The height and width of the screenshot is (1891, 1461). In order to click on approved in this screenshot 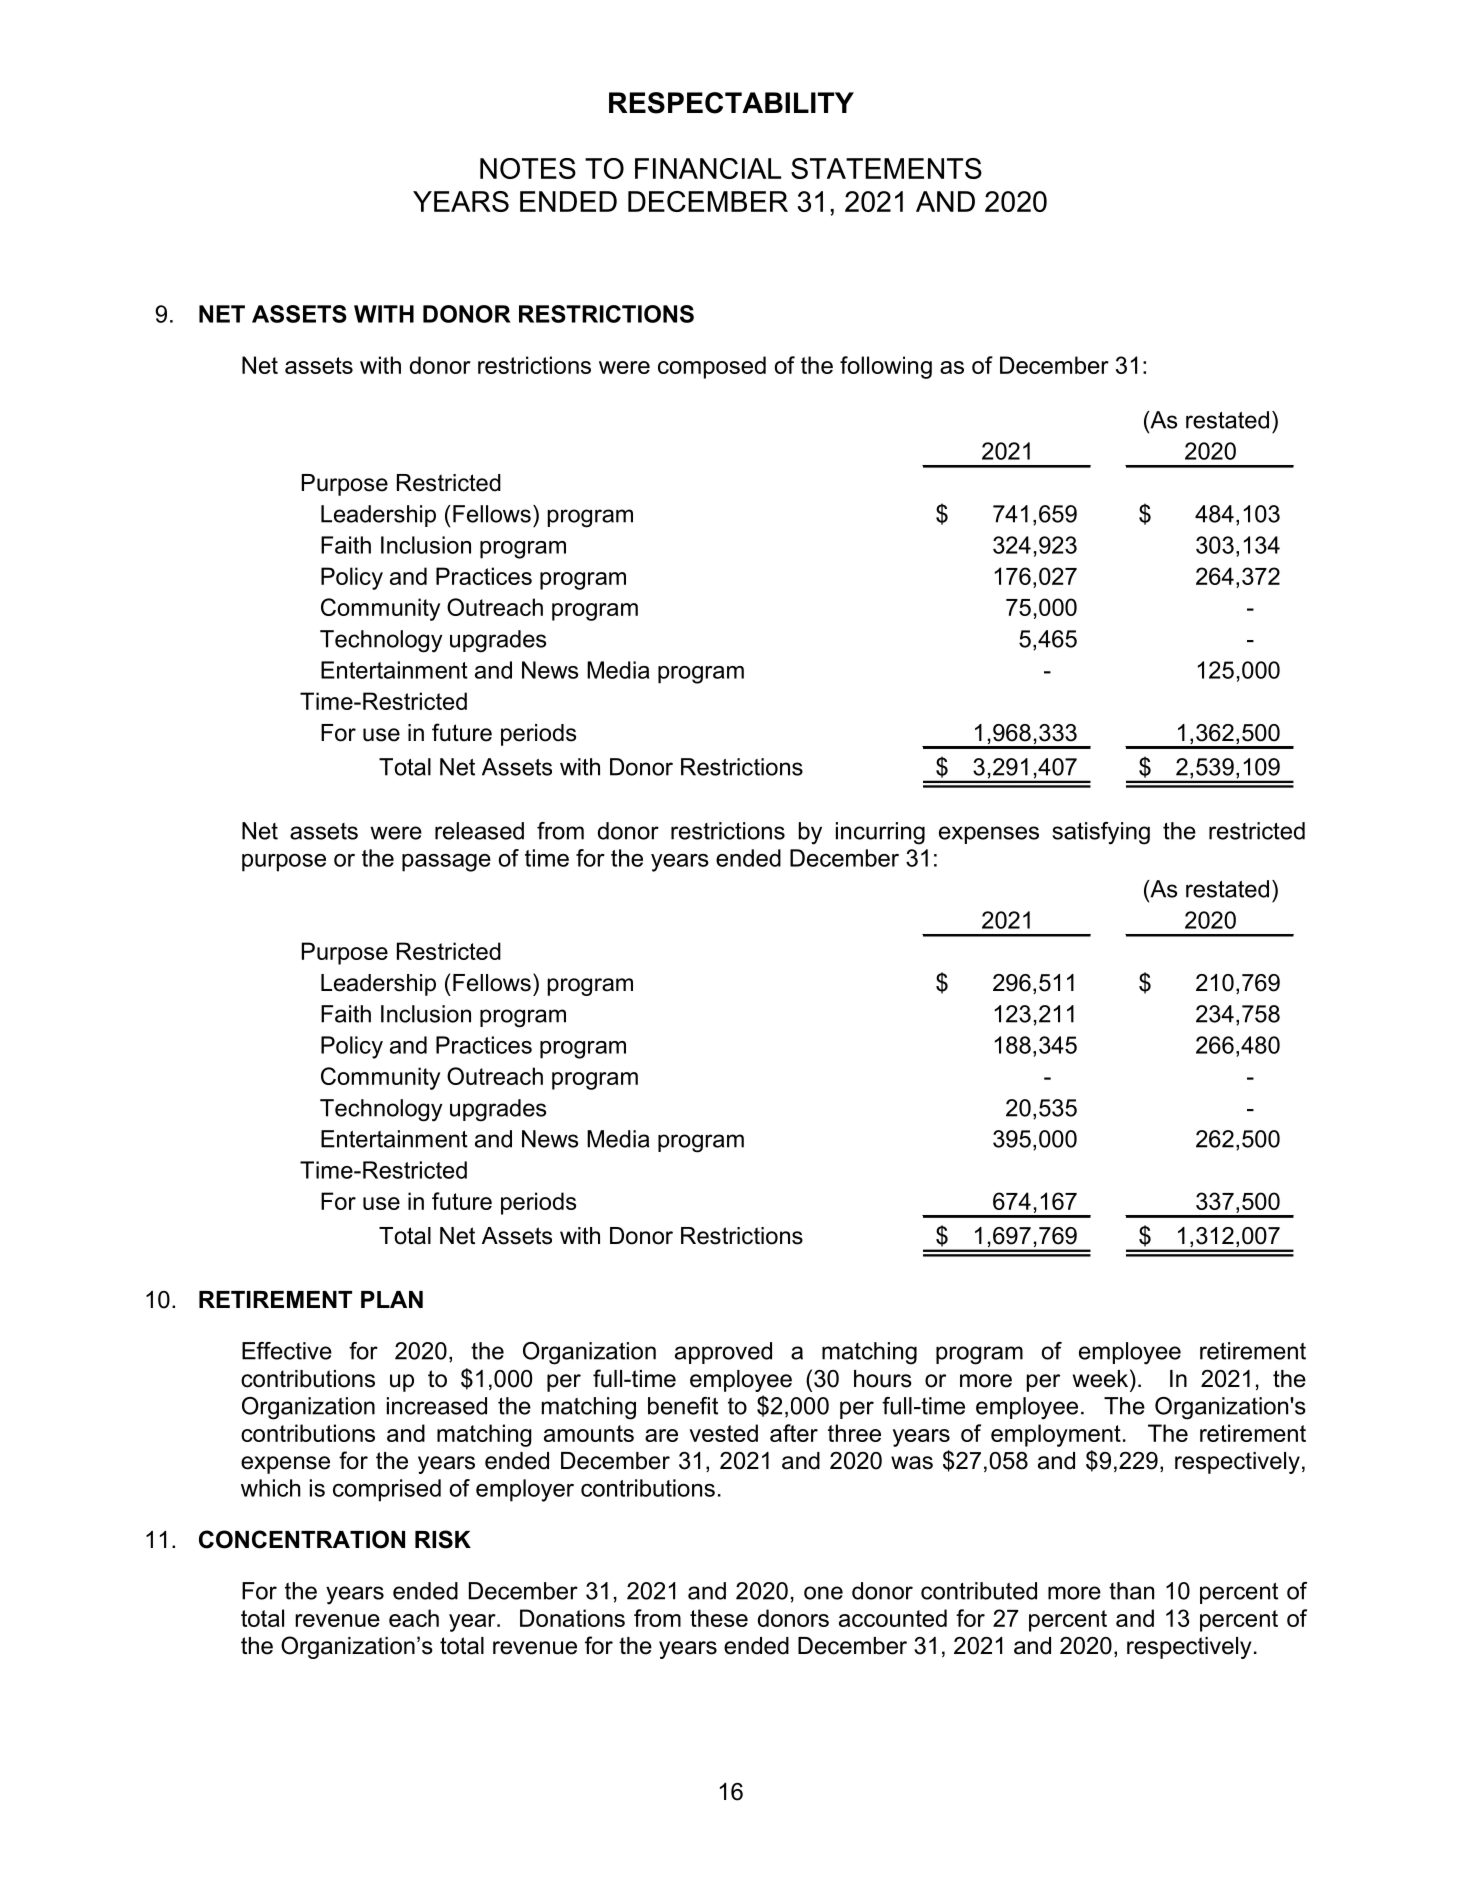, I will do `click(723, 1353)`.
